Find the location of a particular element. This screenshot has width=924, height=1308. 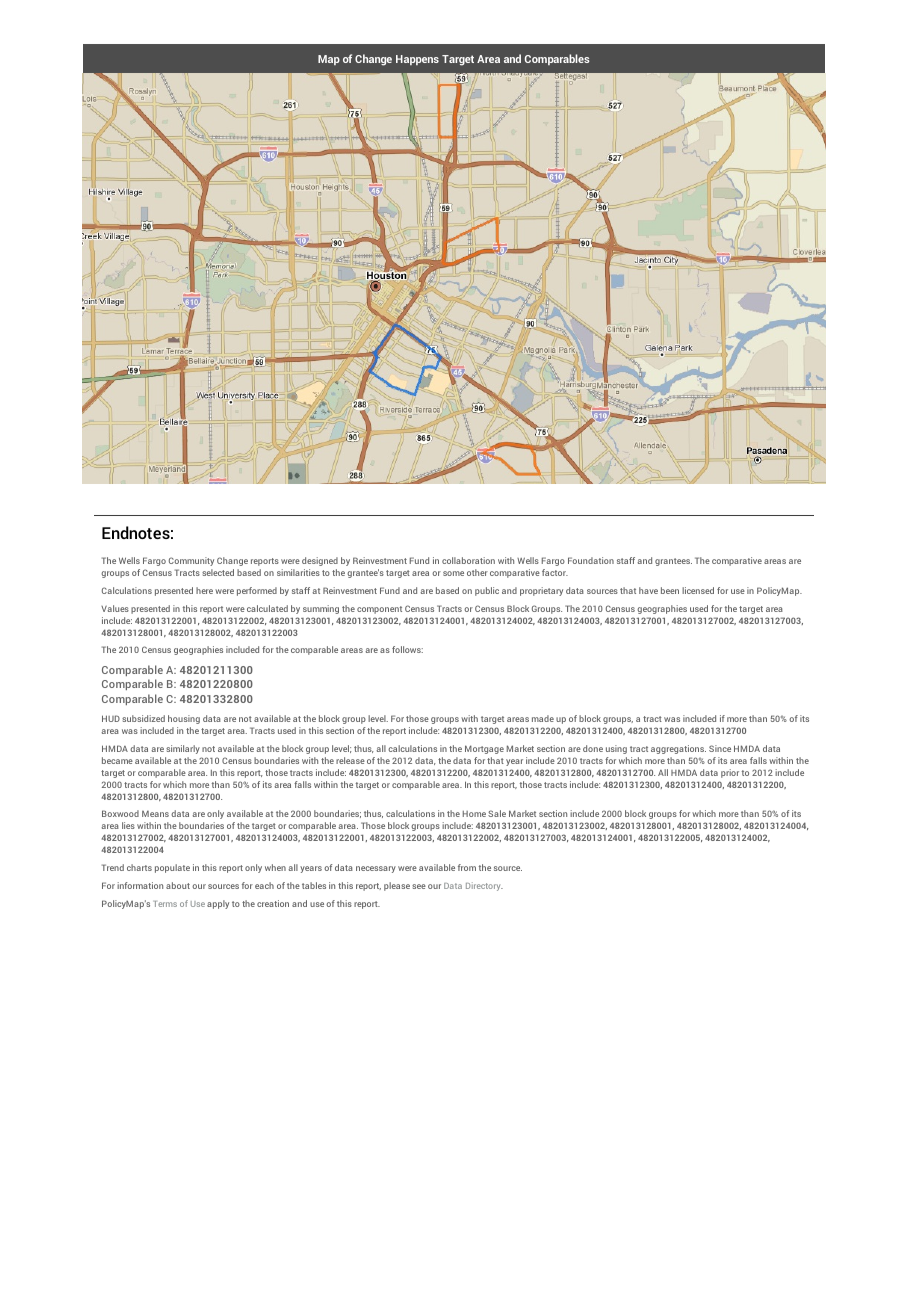

component is located at coordinates (379, 610).
